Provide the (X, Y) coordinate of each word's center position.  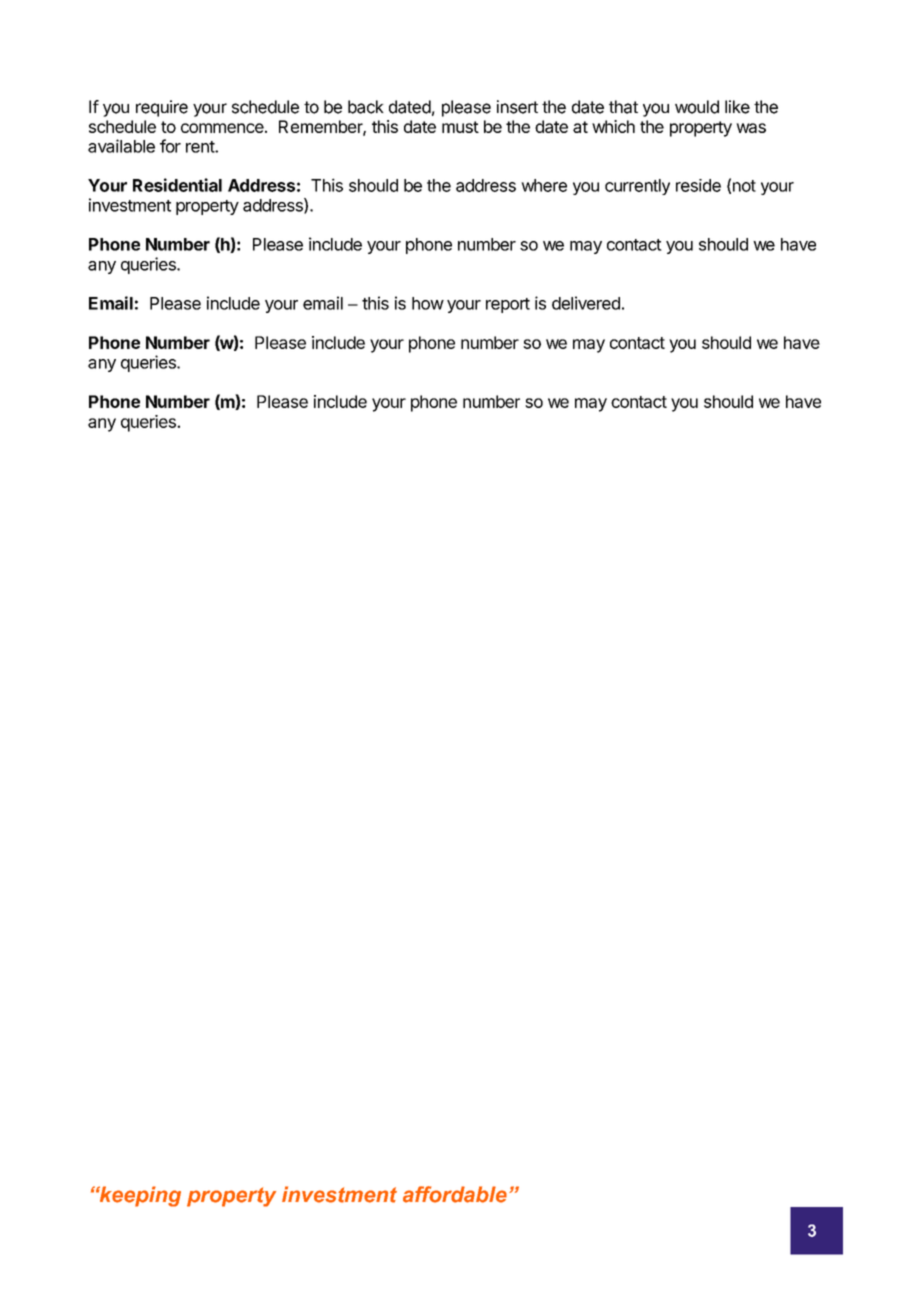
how (428, 303)
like (737, 107)
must (460, 127)
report (508, 305)
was (751, 128)
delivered (586, 303)
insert (517, 107)
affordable (455, 1194)
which (613, 126)
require (162, 108)
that (623, 107)
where (544, 185)
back (366, 107)
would (697, 107)
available (121, 146)
